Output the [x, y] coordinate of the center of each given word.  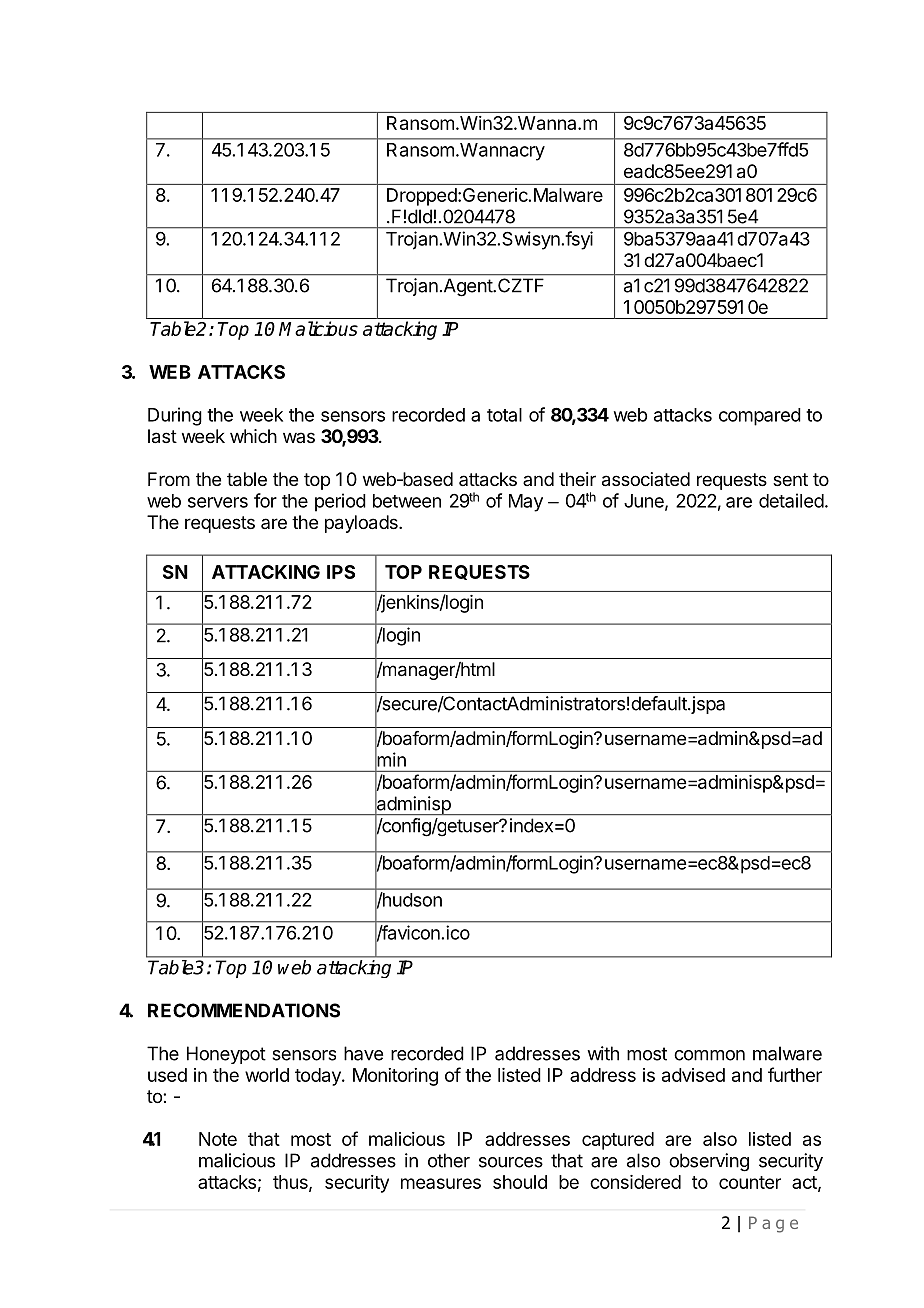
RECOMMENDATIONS [244, 1010]
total [504, 415]
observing [709, 1162]
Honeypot [226, 1055]
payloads [362, 524]
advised [693, 1075]
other [449, 1160]
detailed [791, 500]
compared [760, 417]
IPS [341, 572]
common [709, 1055]
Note [218, 1139]
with [603, 1053]
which [253, 436]
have [363, 1053]
